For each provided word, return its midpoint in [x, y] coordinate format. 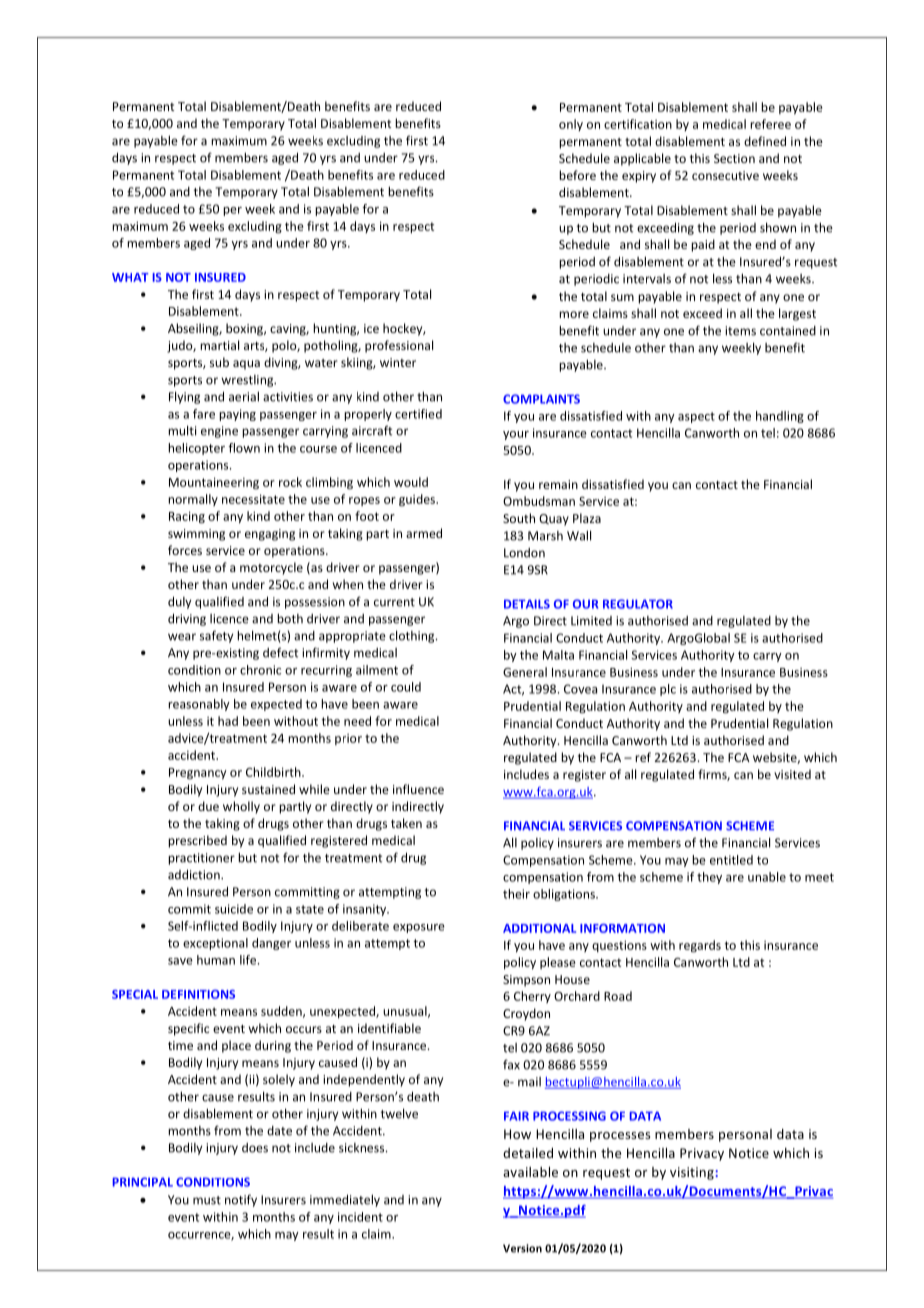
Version [522, 1248]
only [571, 125]
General [525, 672]
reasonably [199, 705]
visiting [693, 1173]
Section [734, 158]
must [207, 1200]
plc [668, 690]
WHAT [130, 277]
